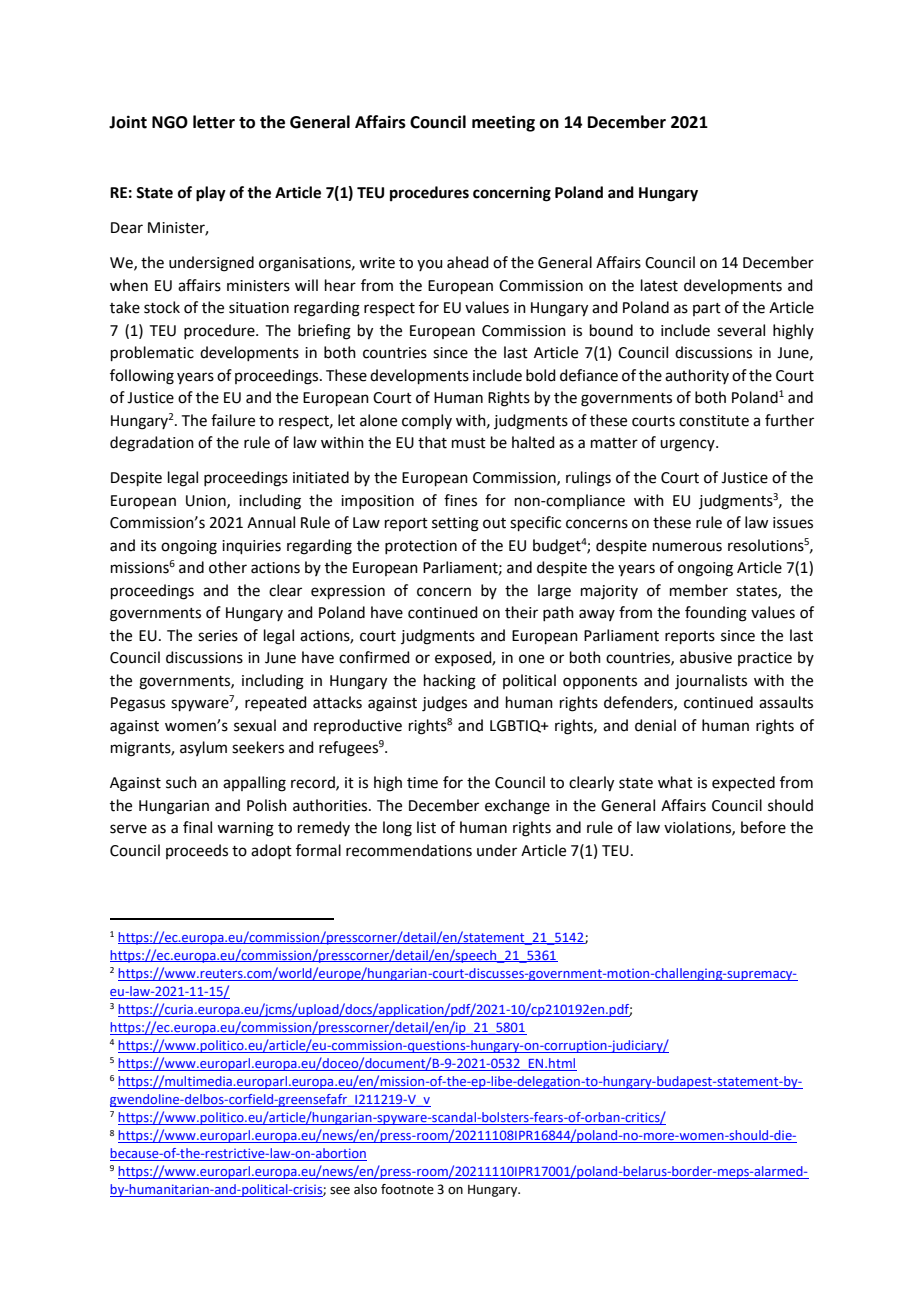 The image size is (924, 1308). I want to click on before, so click(763, 827).
